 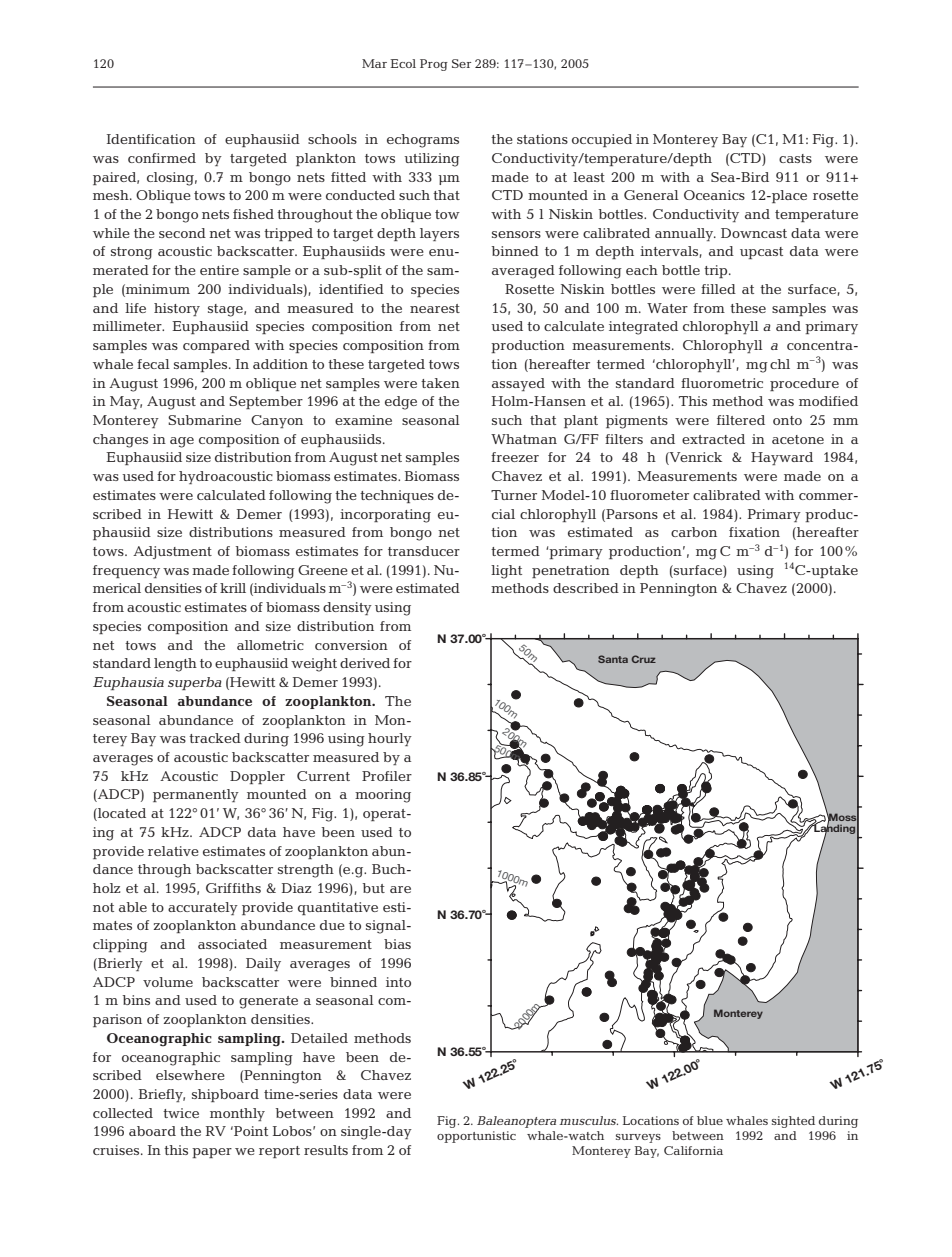 I want to click on Profiler, so click(x=387, y=776).
